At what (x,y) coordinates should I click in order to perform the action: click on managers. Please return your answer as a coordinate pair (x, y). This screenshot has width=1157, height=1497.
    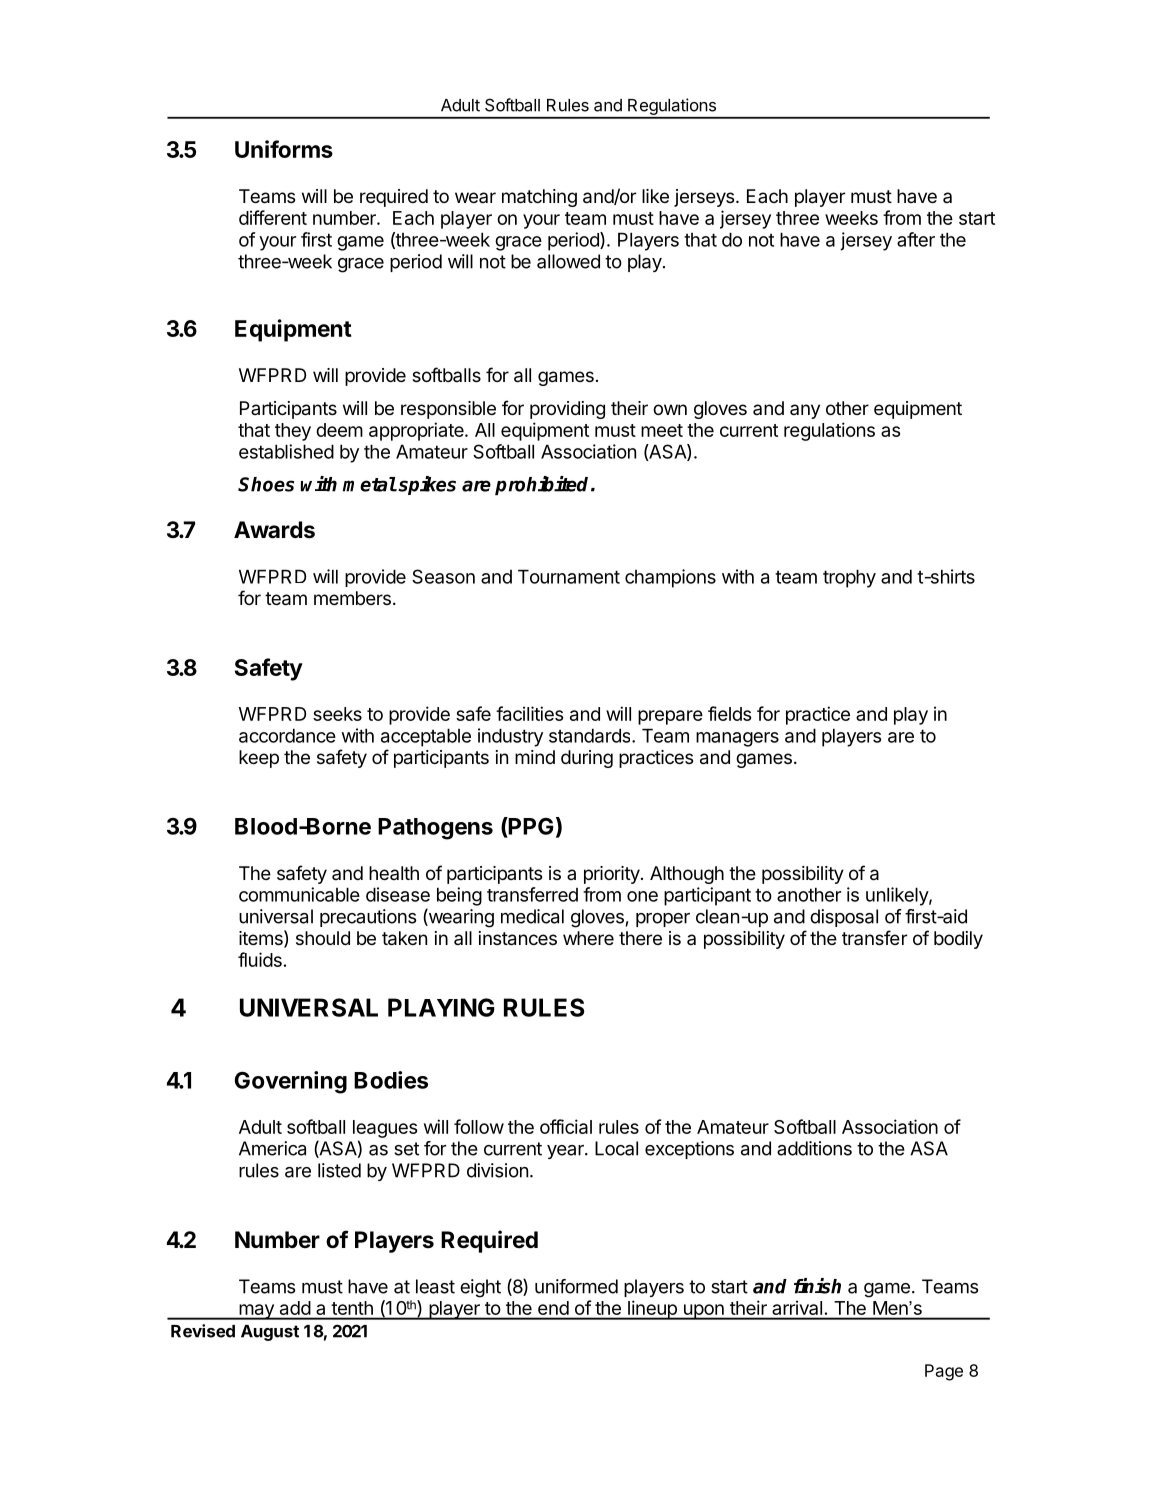
    Looking at the image, I should click on (737, 739).
